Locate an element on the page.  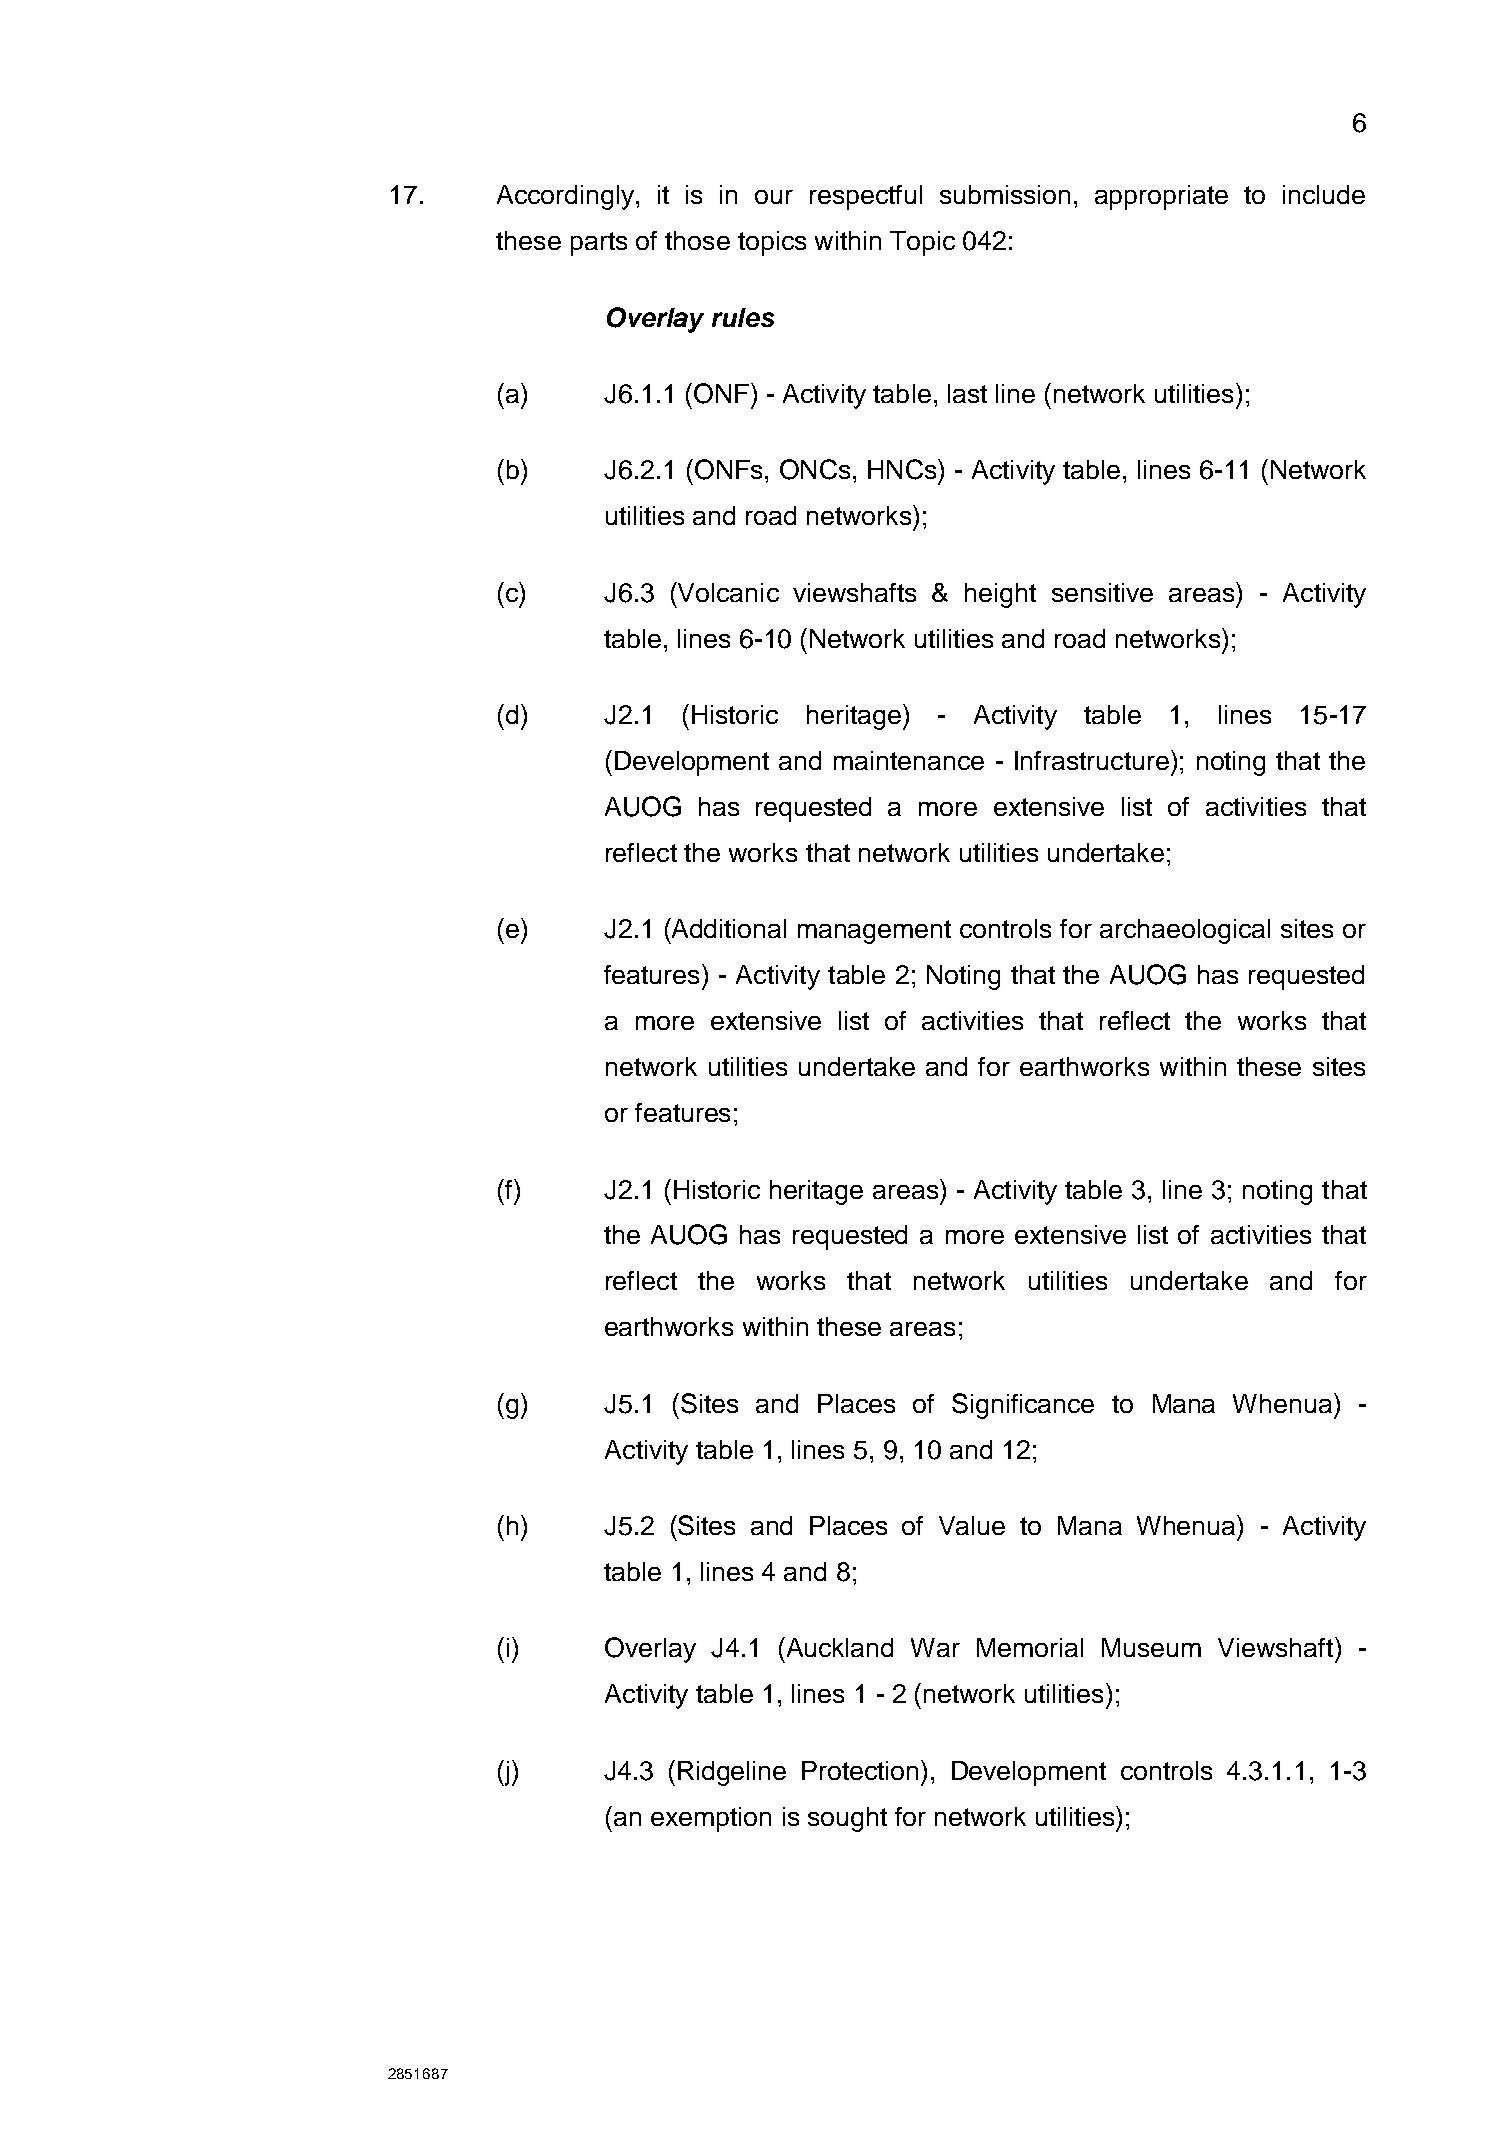
Additional is located at coordinates (727, 928).
